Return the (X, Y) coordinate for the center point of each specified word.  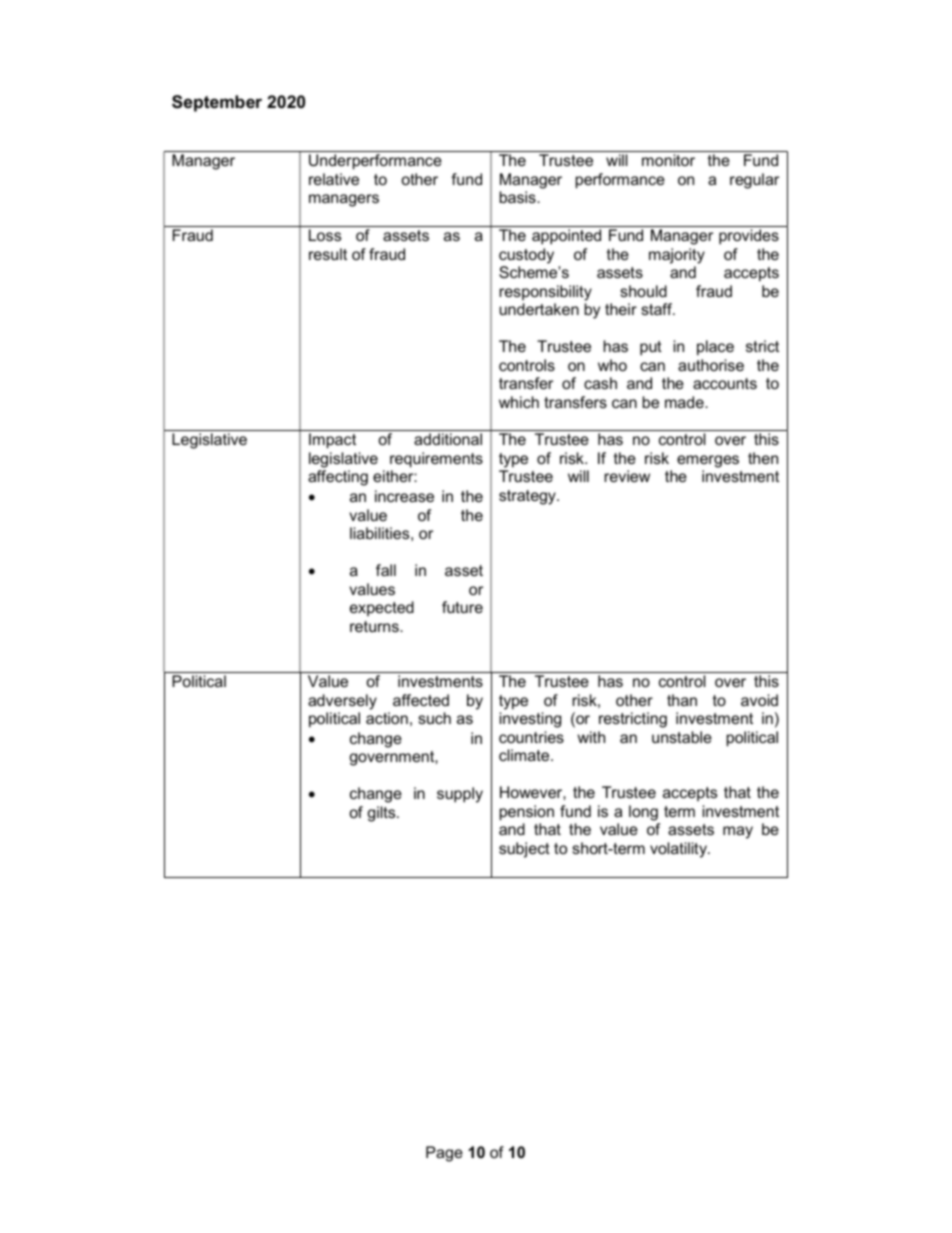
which (519, 402)
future (462, 607)
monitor (668, 160)
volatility (680, 850)
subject (524, 850)
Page (444, 1154)
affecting (338, 478)
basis (518, 197)
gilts (382, 814)
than (682, 700)
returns (375, 626)
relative (334, 179)
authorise (711, 365)
